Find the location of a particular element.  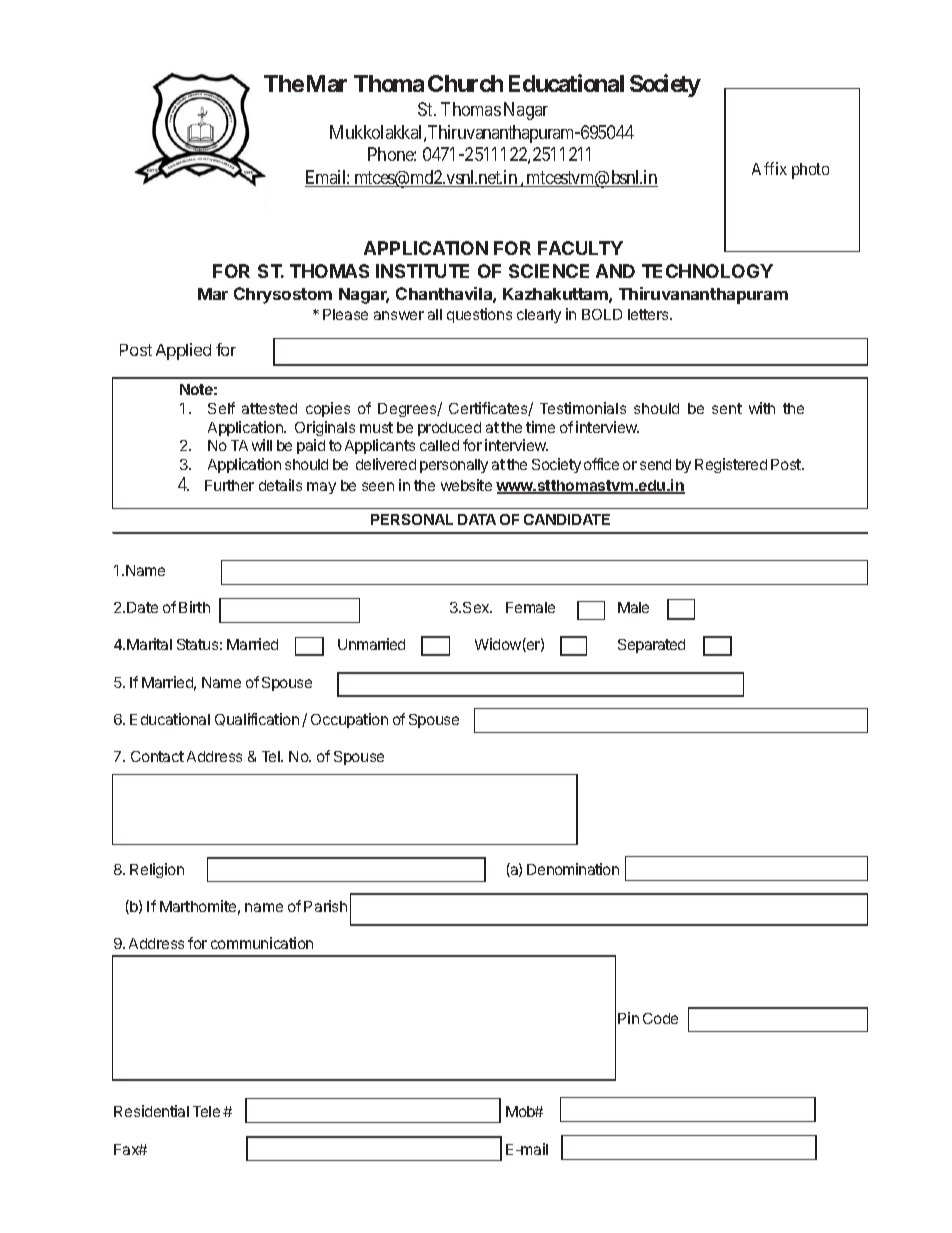

Chrysostom is located at coordinates (283, 295).
